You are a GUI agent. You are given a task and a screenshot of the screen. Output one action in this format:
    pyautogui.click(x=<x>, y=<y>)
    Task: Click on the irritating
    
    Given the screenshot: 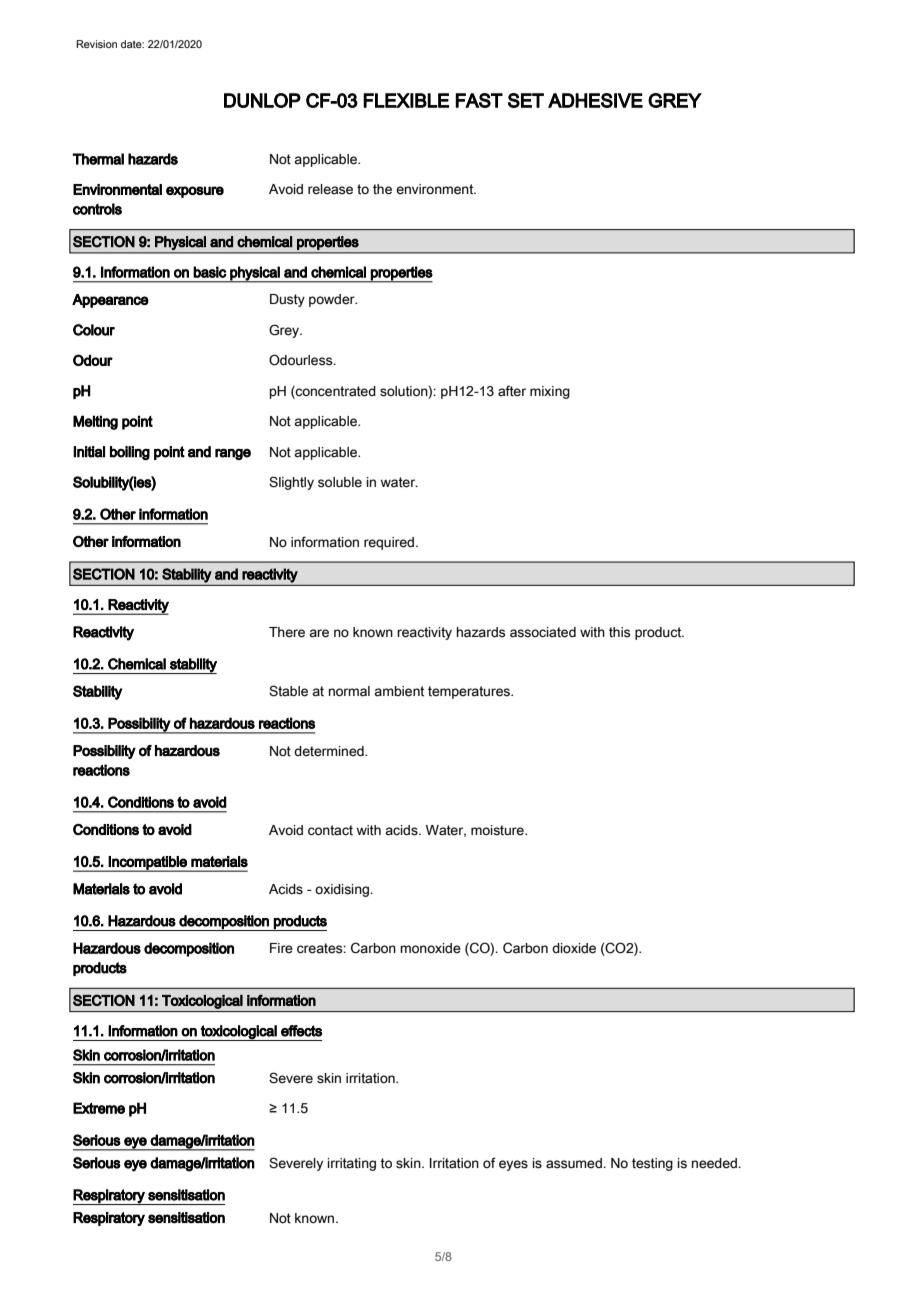 What is the action you would take?
    pyautogui.click(x=352, y=1164)
